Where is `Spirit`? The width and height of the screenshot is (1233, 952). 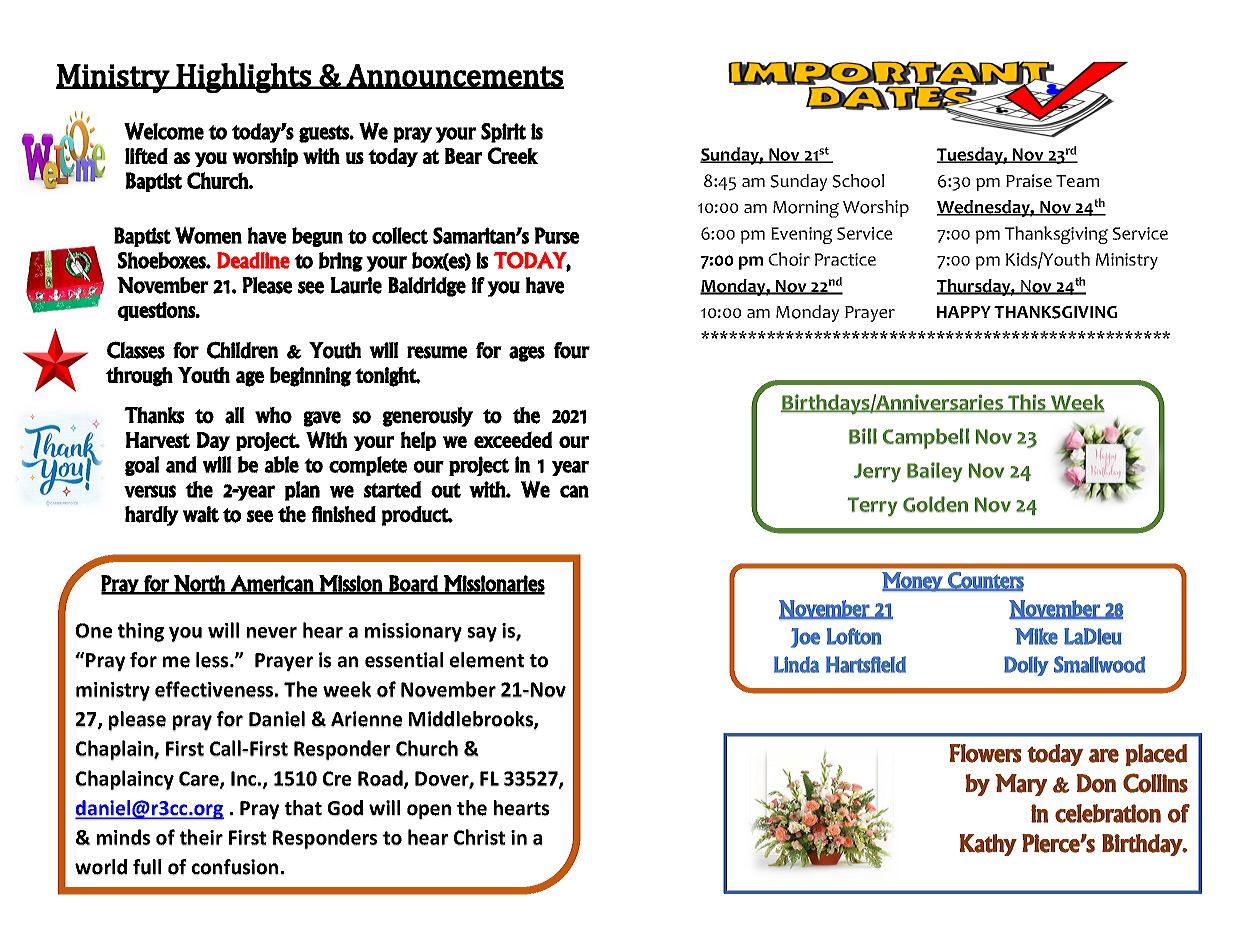 Spirit is located at coordinates (504, 133).
